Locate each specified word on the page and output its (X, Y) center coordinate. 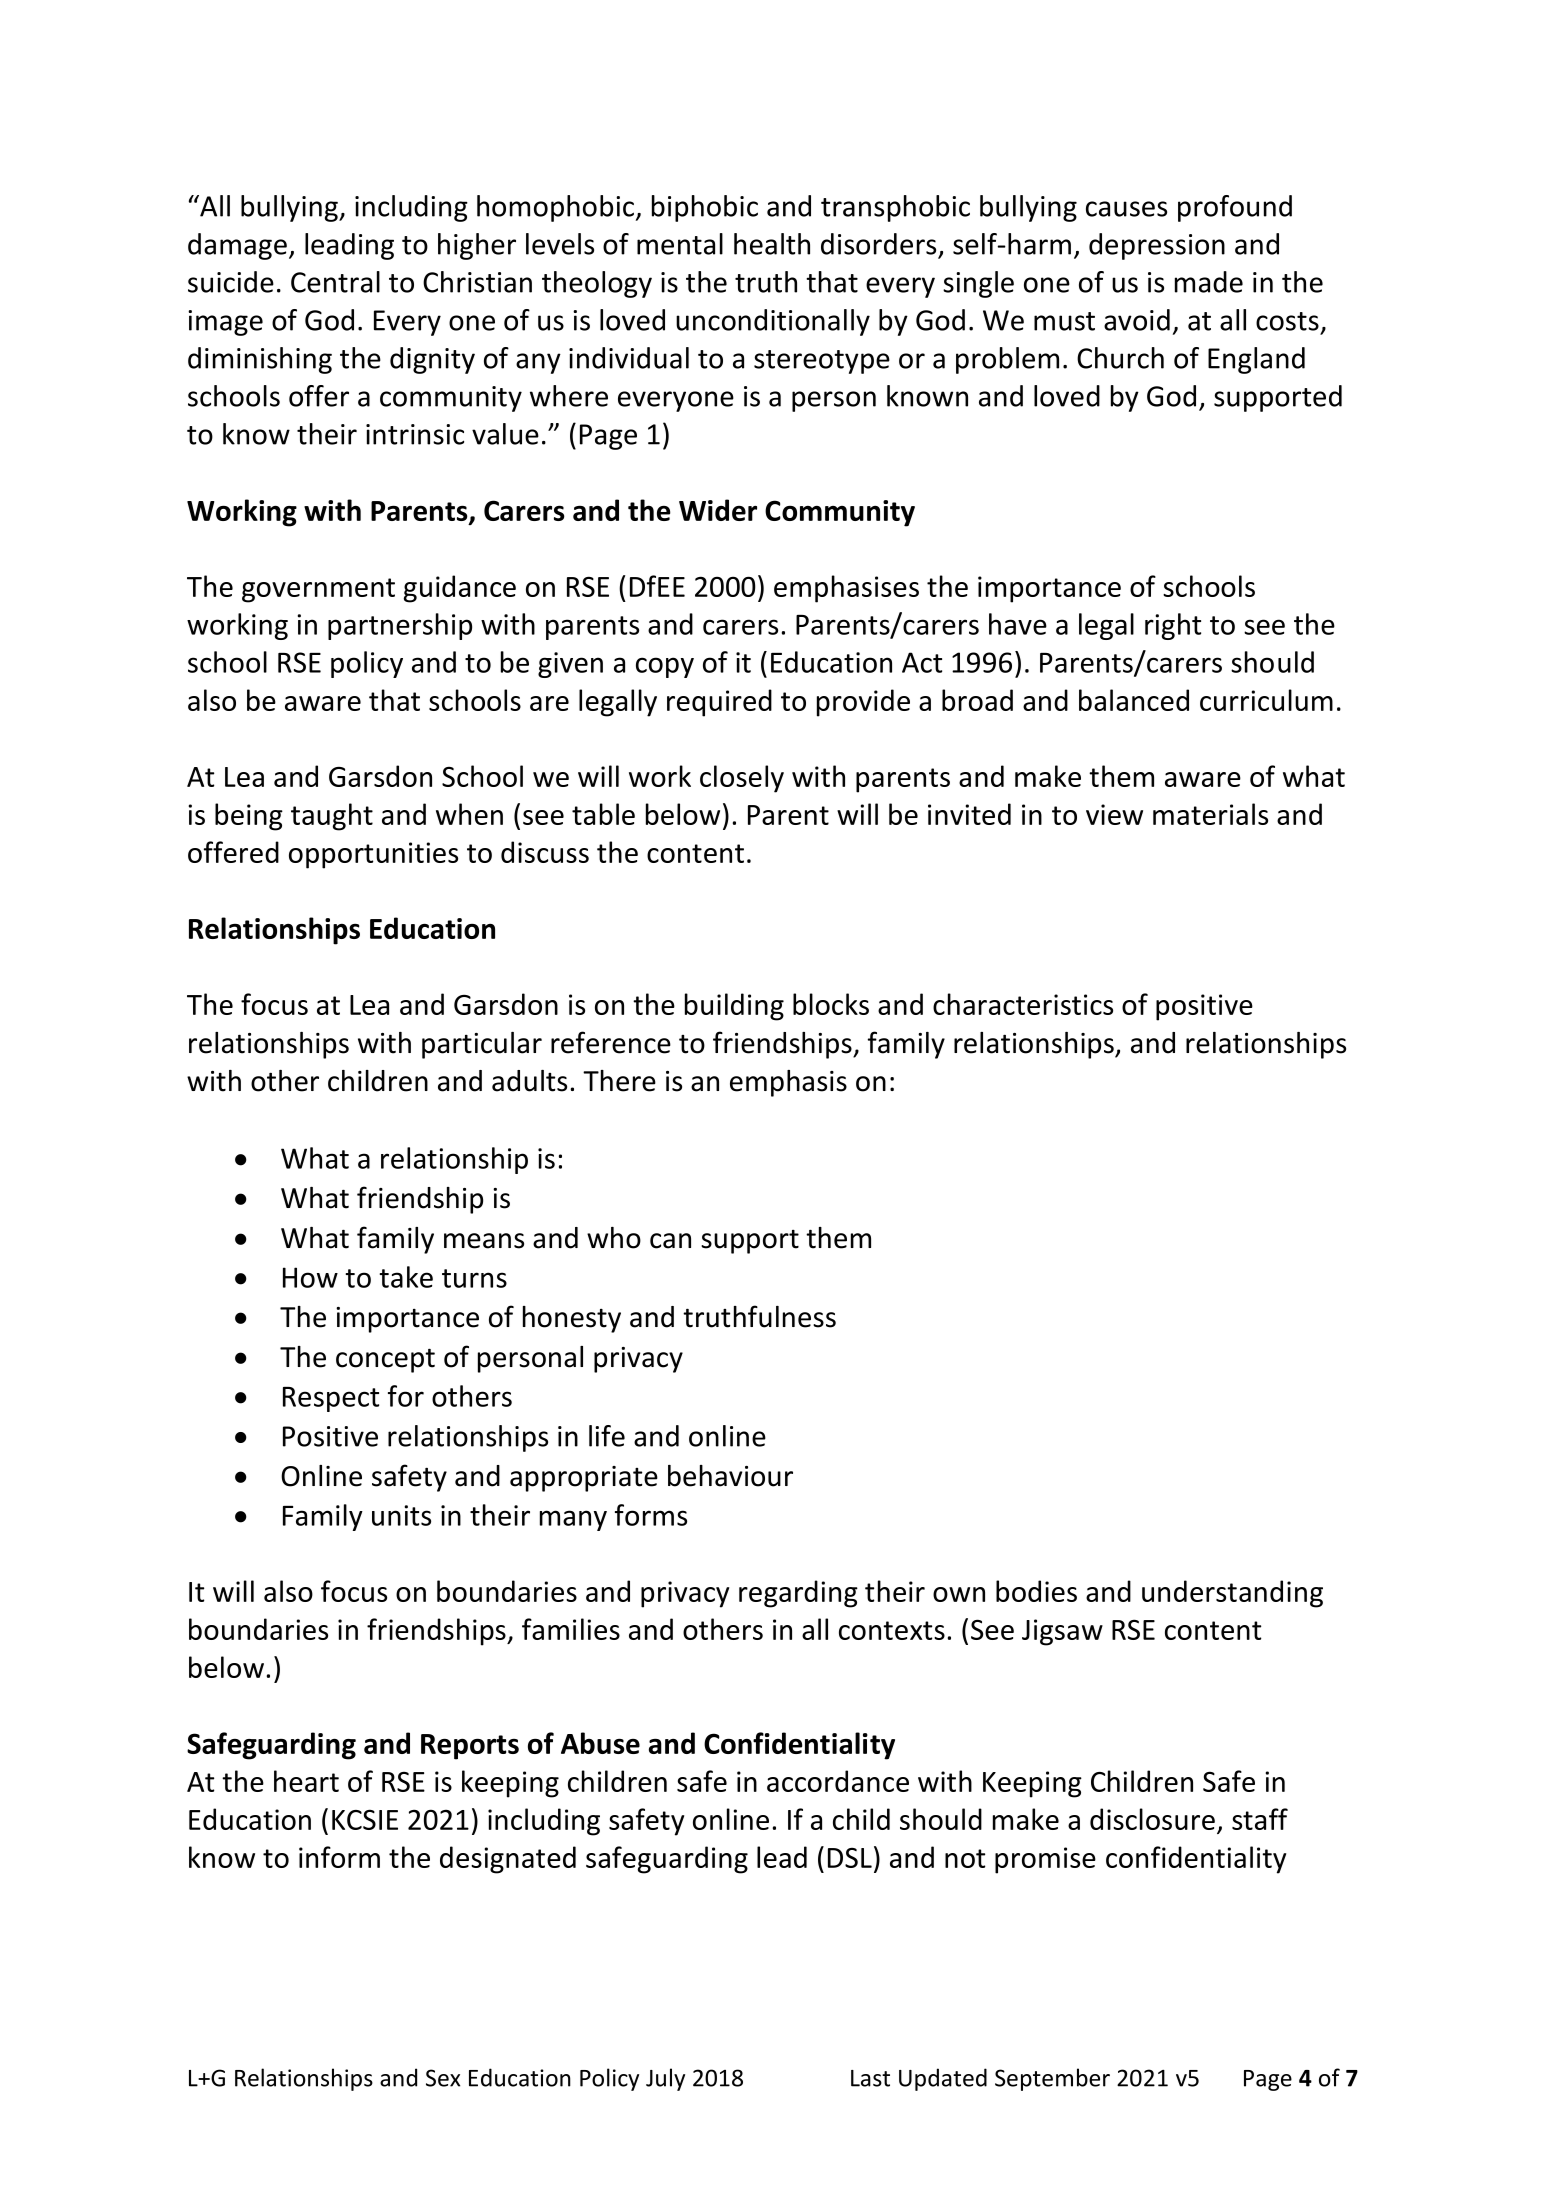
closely (742, 779)
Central (335, 282)
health (772, 244)
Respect (331, 1399)
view (1114, 814)
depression (1157, 246)
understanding (1232, 1594)
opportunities (373, 855)
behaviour (730, 1476)
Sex (443, 2078)
